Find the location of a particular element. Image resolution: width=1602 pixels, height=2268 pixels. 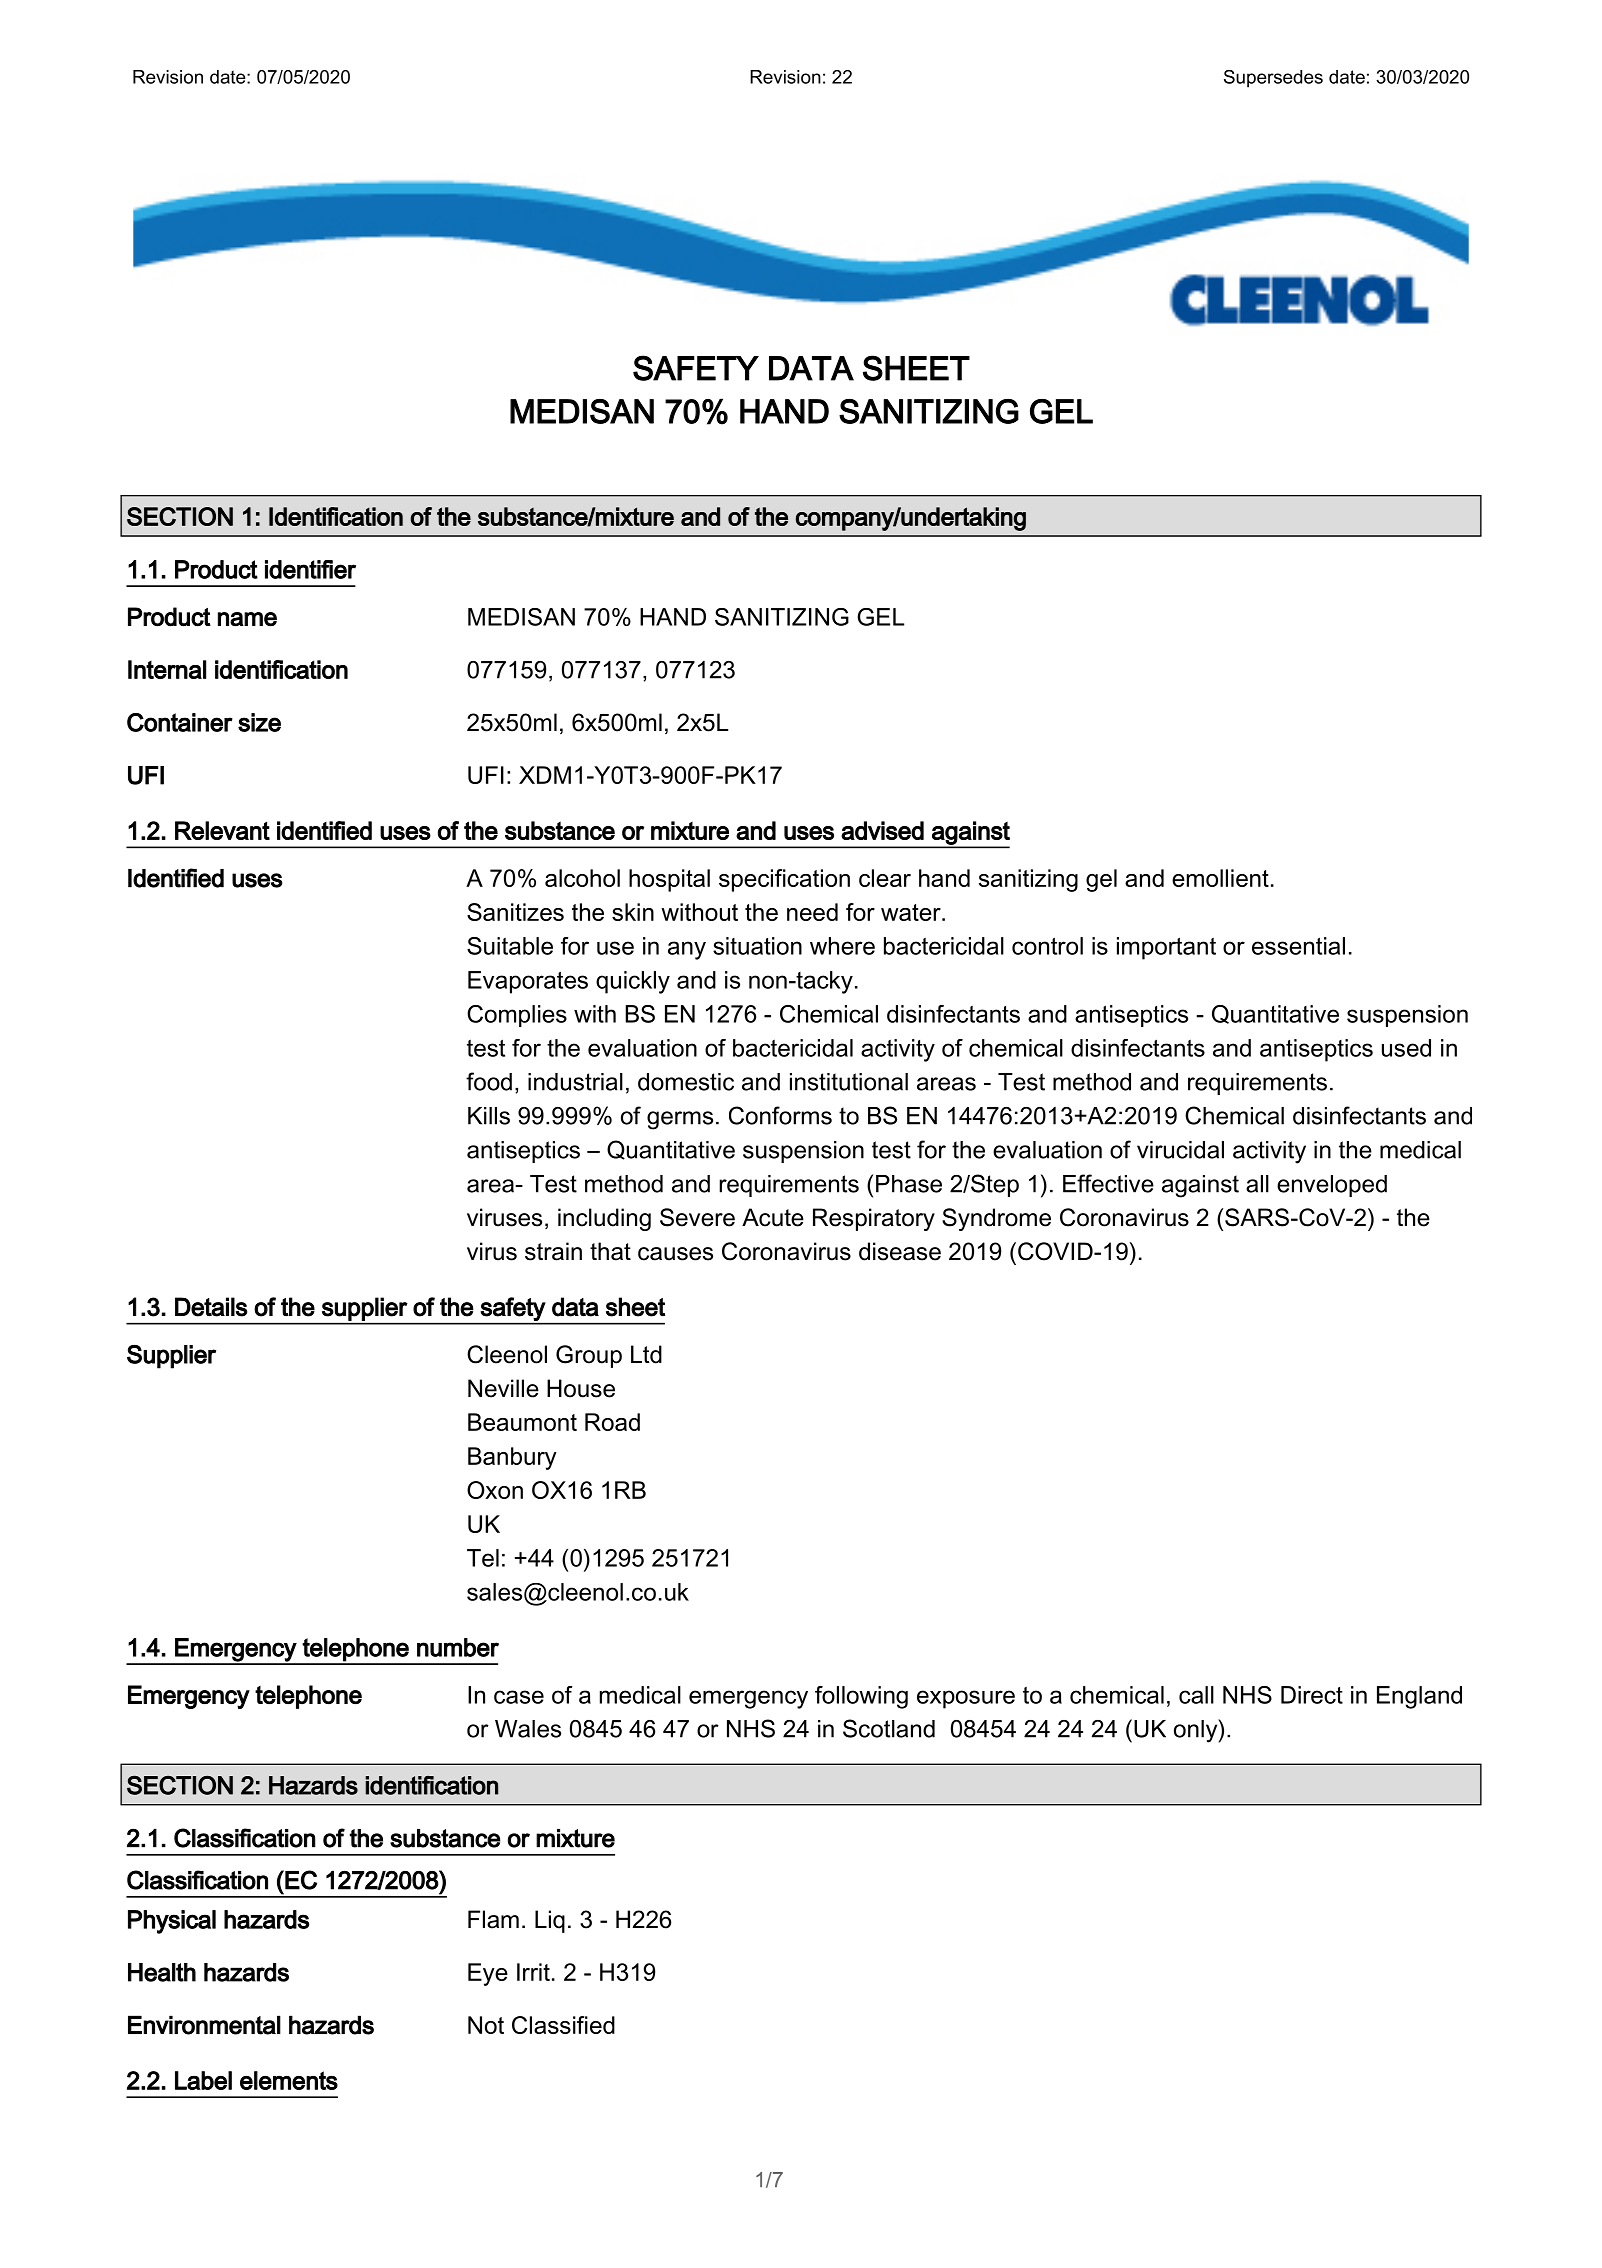

food is located at coordinates (489, 1081).
